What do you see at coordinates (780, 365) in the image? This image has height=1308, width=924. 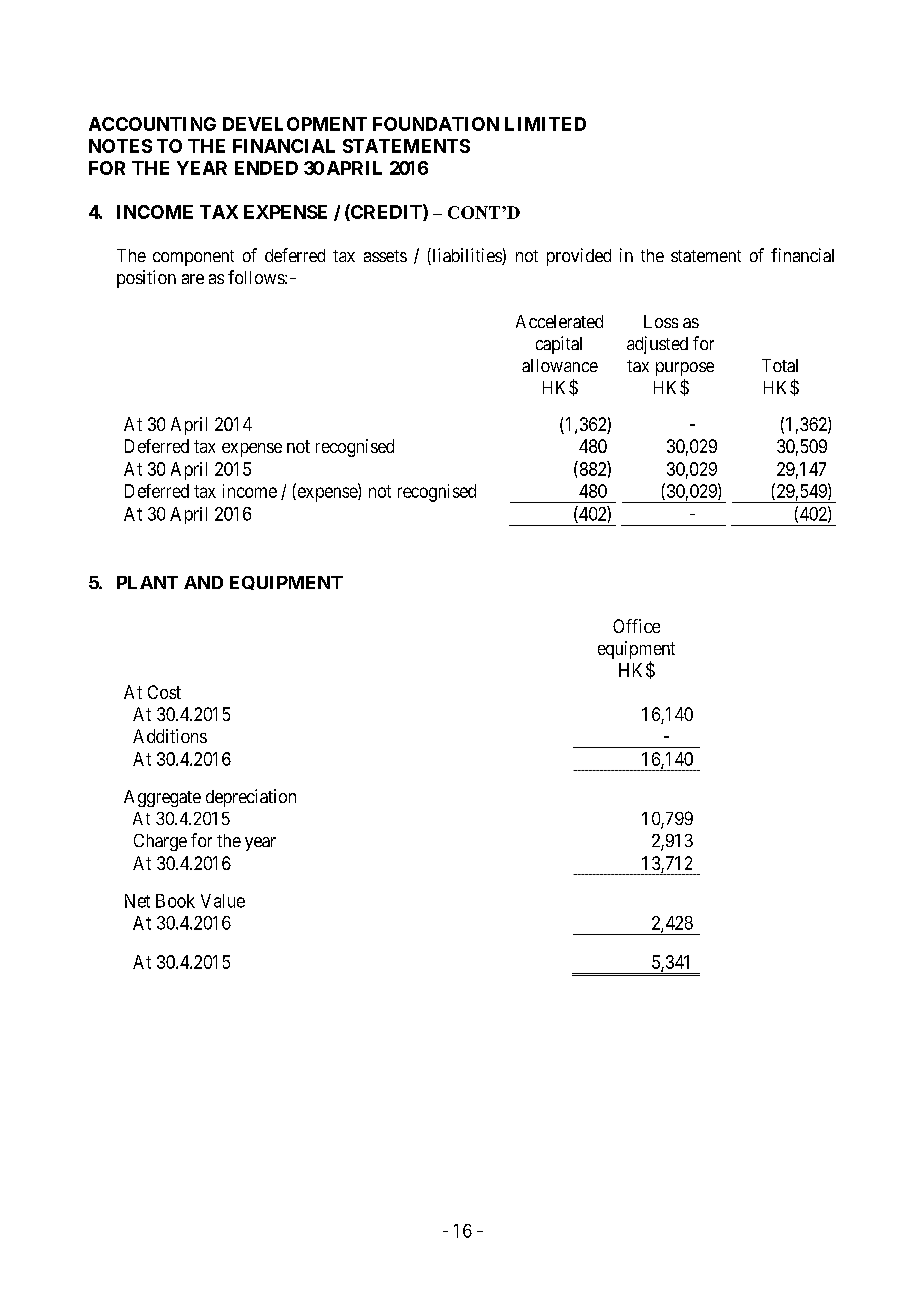 I see `Total` at bounding box center [780, 365].
